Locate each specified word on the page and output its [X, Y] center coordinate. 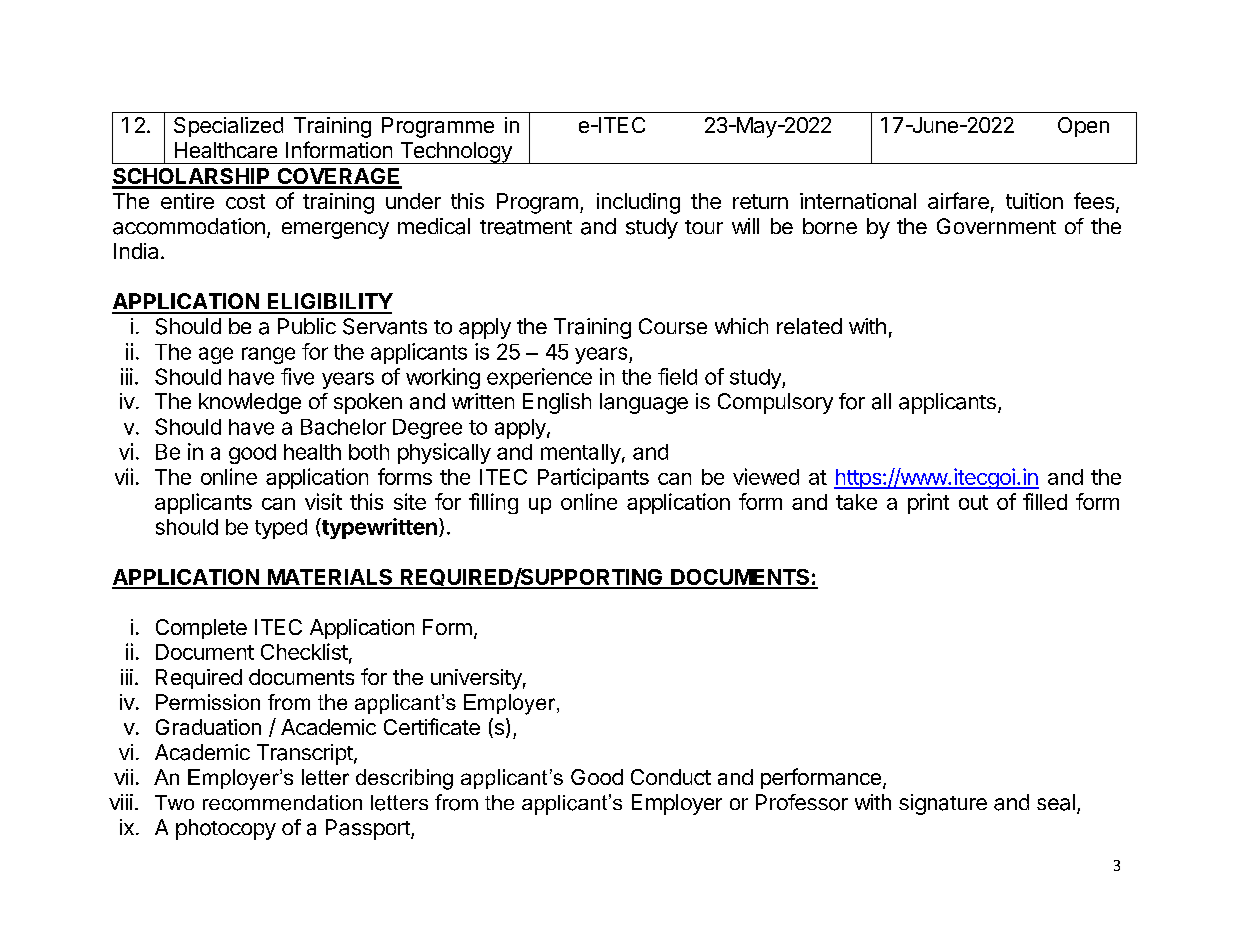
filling [493, 503]
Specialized [228, 127]
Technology [455, 153]
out [973, 502]
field [677, 376]
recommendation [282, 803]
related [809, 326]
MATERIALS [330, 578]
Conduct [671, 777]
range [268, 355]
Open [1083, 127]
